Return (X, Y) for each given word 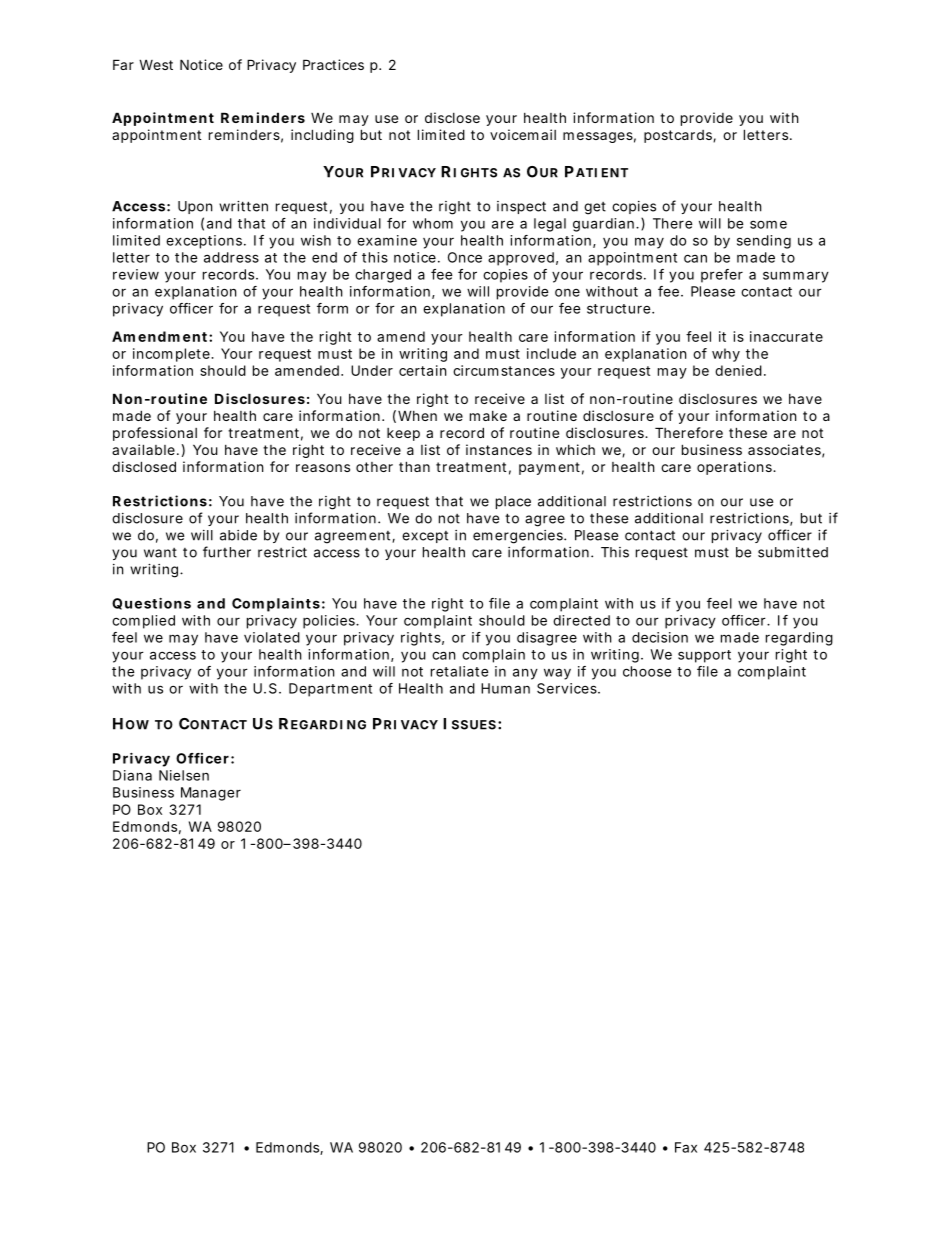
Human (505, 688)
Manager (211, 794)
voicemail (523, 134)
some (768, 224)
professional (155, 434)
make (488, 416)
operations (736, 468)
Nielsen (184, 775)
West (156, 64)
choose (647, 671)
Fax (686, 1147)
